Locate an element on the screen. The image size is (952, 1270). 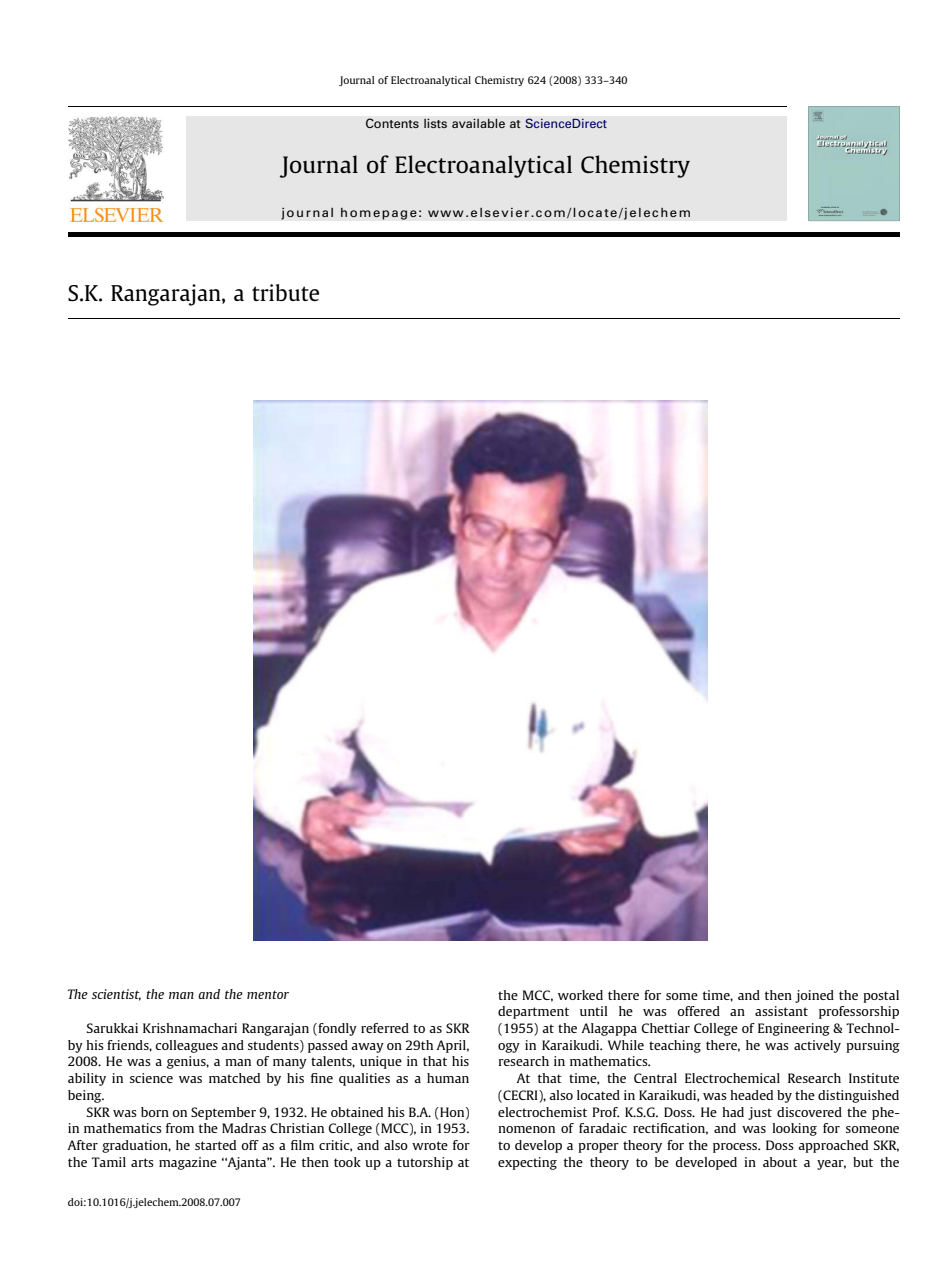
joined is located at coordinates (814, 996).
